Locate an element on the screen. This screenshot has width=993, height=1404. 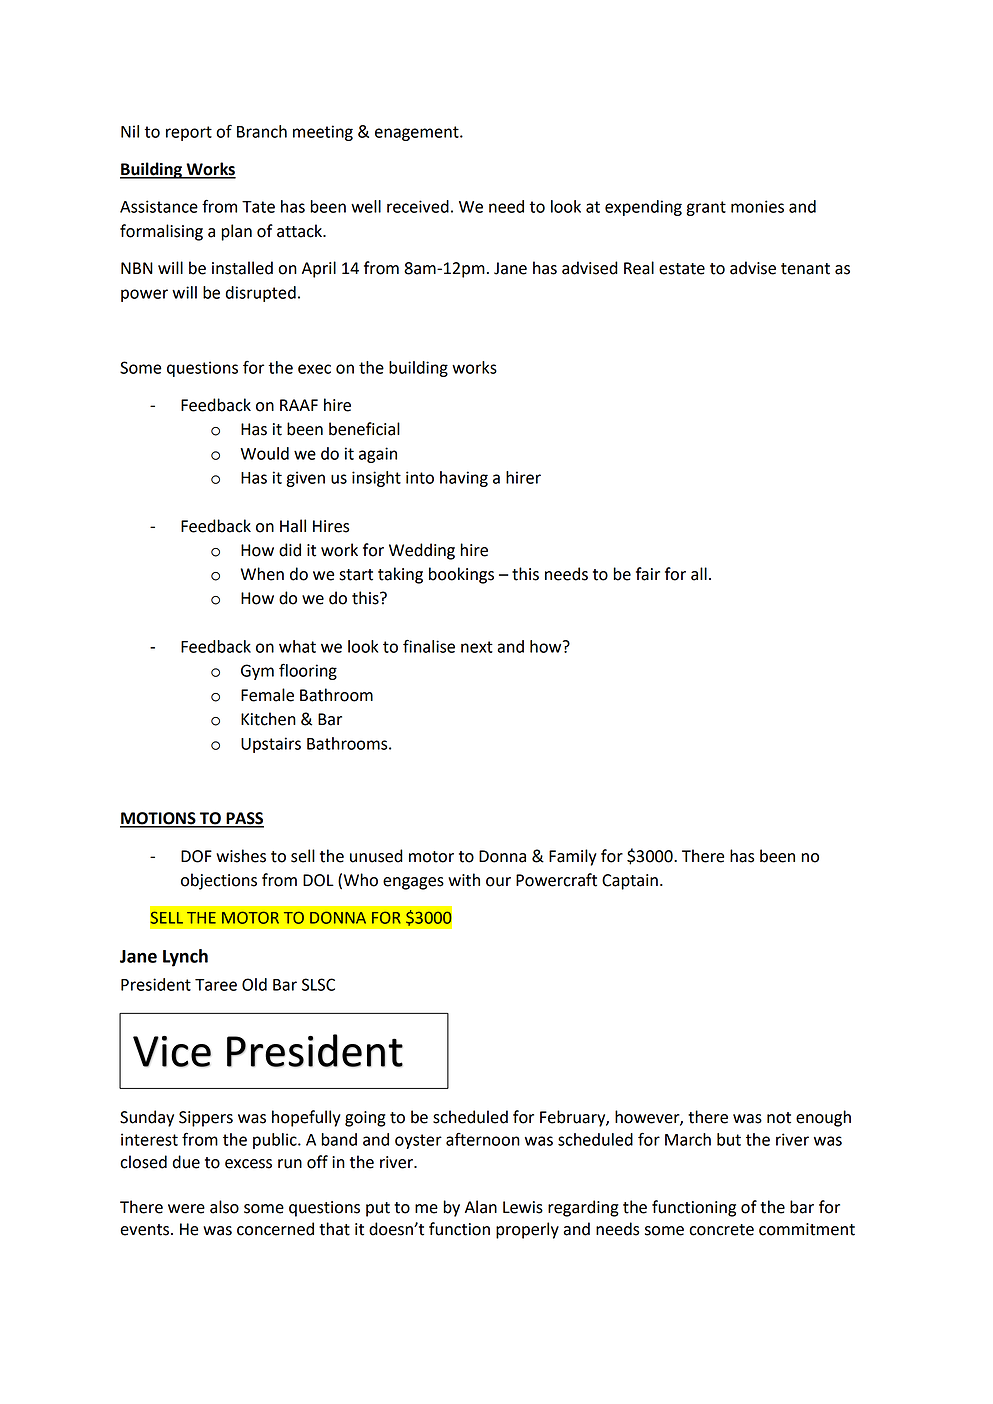
having is located at coordinates (464, 479).
